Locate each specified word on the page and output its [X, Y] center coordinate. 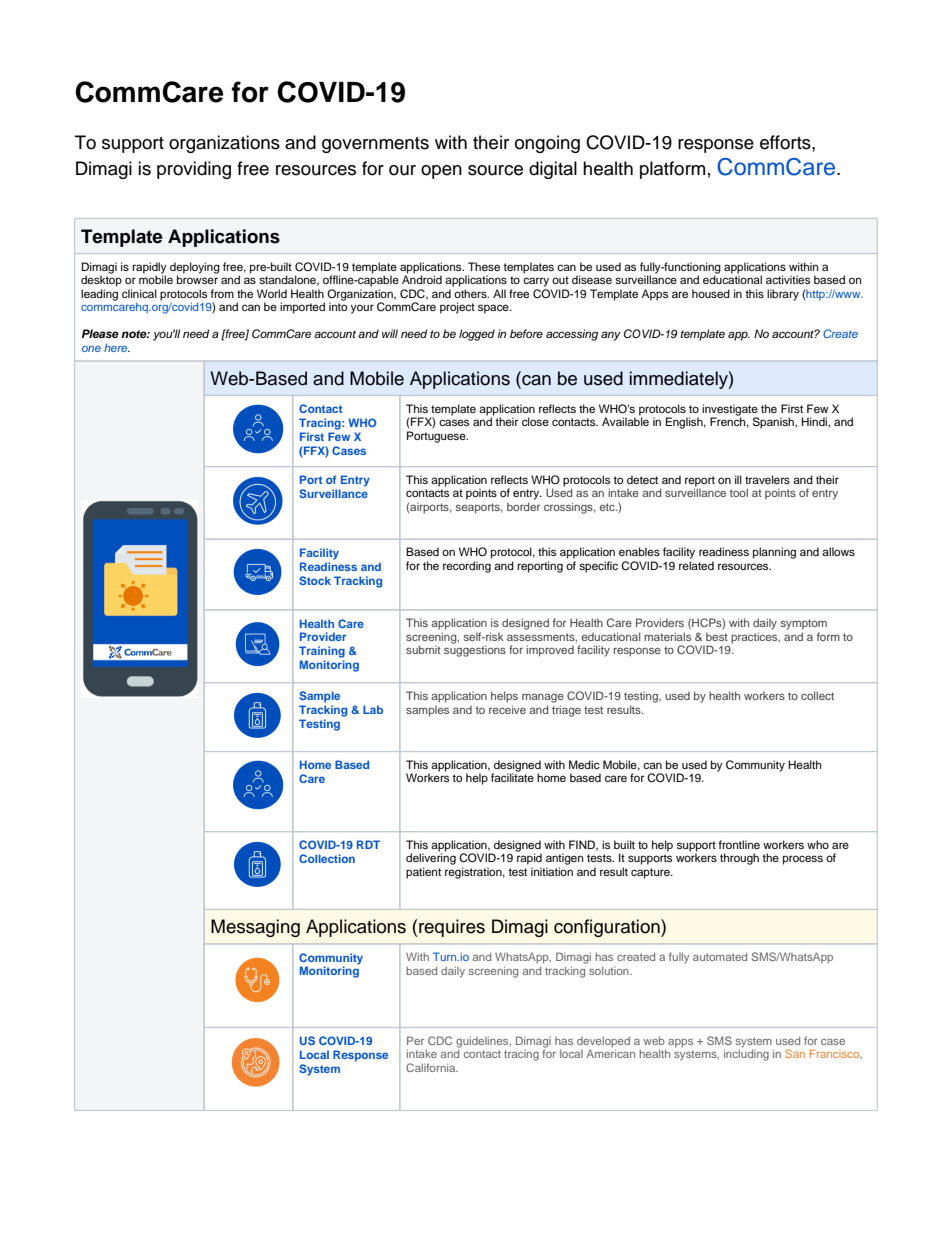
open [441, 172]
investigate [730, 411]
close [535, 421]
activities [788, 279]
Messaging [255, 928]
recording [467, 567]
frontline [739, 844]
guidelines [483, 1042]
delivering [431, 859]
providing [194, 170]
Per [415, 1040]
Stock [315, 580]
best [717, 636]
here [117, 347]
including [746, 1054]
